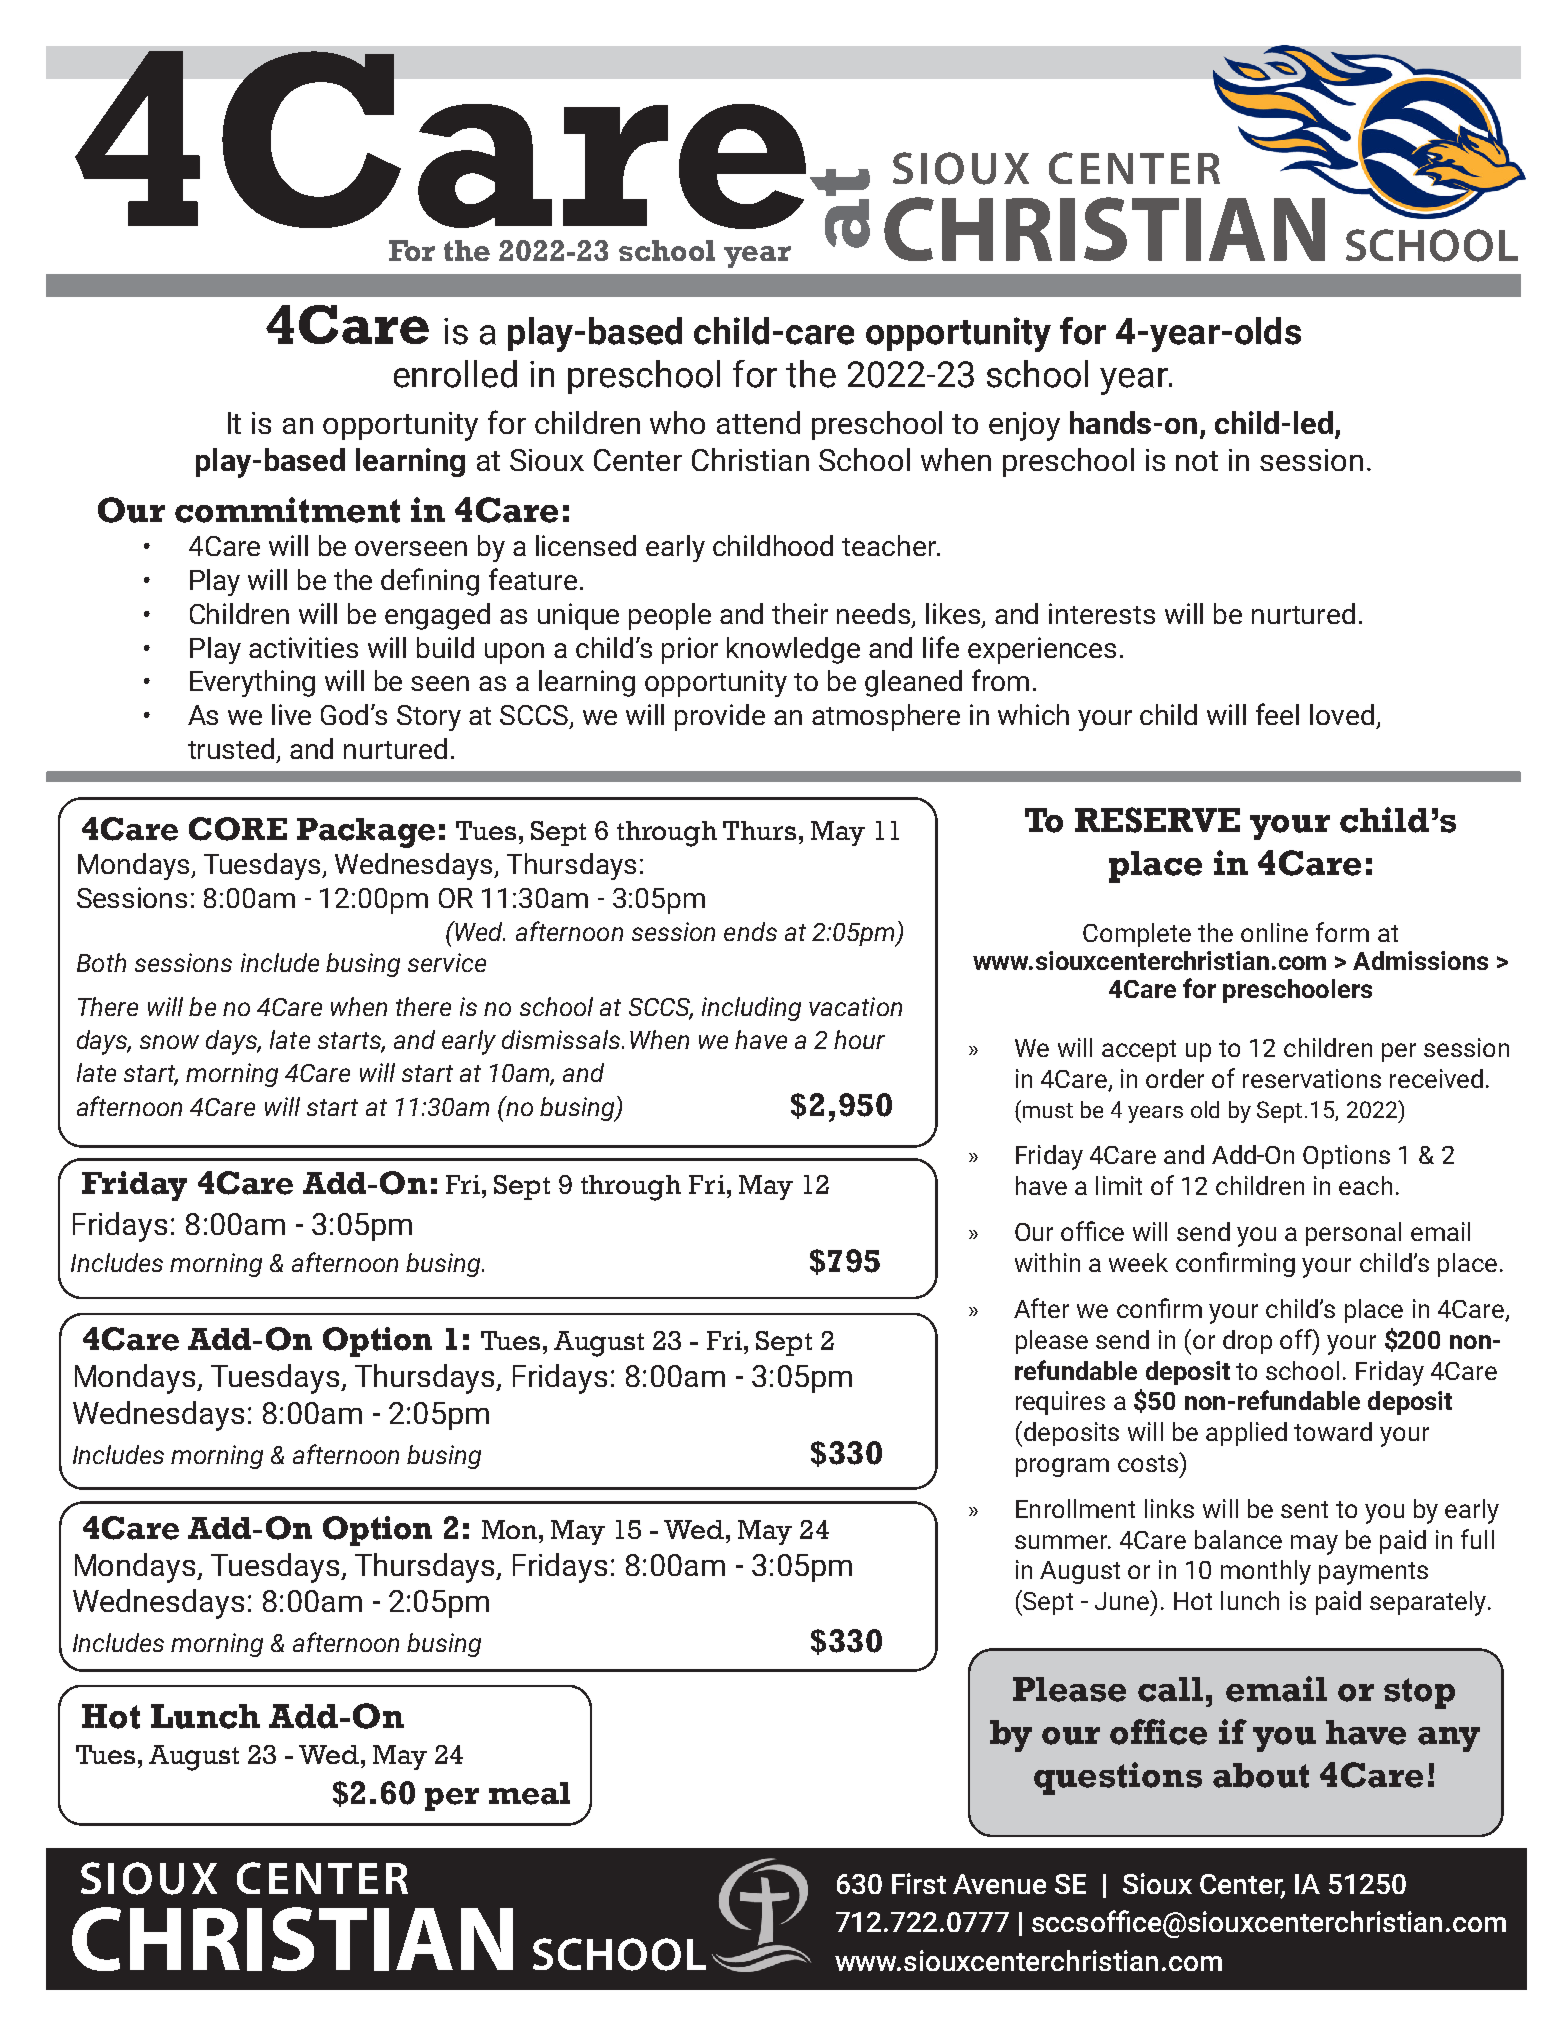  I want to click on ends, so click(750, 931).
